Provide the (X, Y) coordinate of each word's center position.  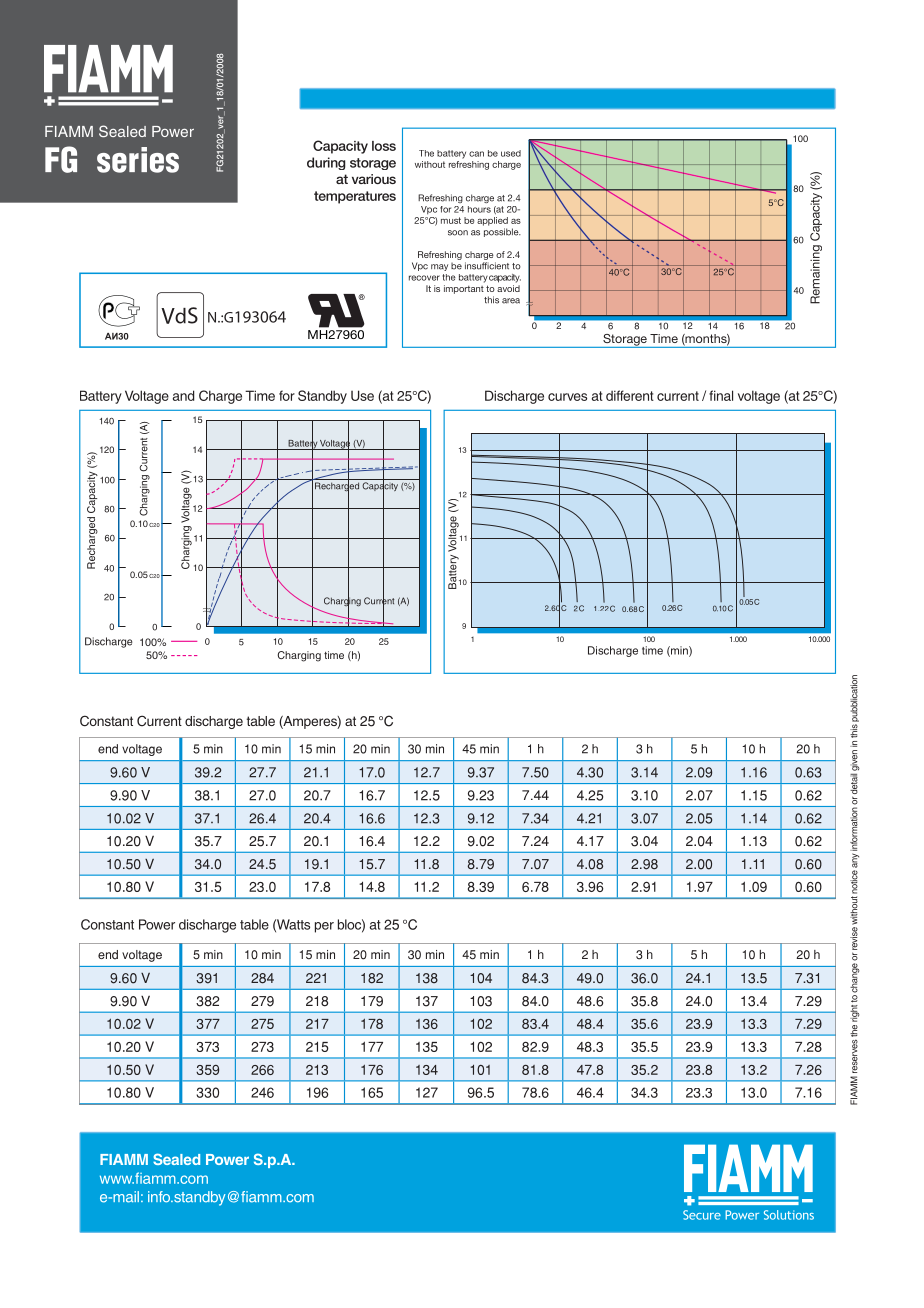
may (439, 267)
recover (424, 278)
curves (567, 397)
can (476, 154)
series (138, 160)
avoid (508, 288)
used (511, 153)
